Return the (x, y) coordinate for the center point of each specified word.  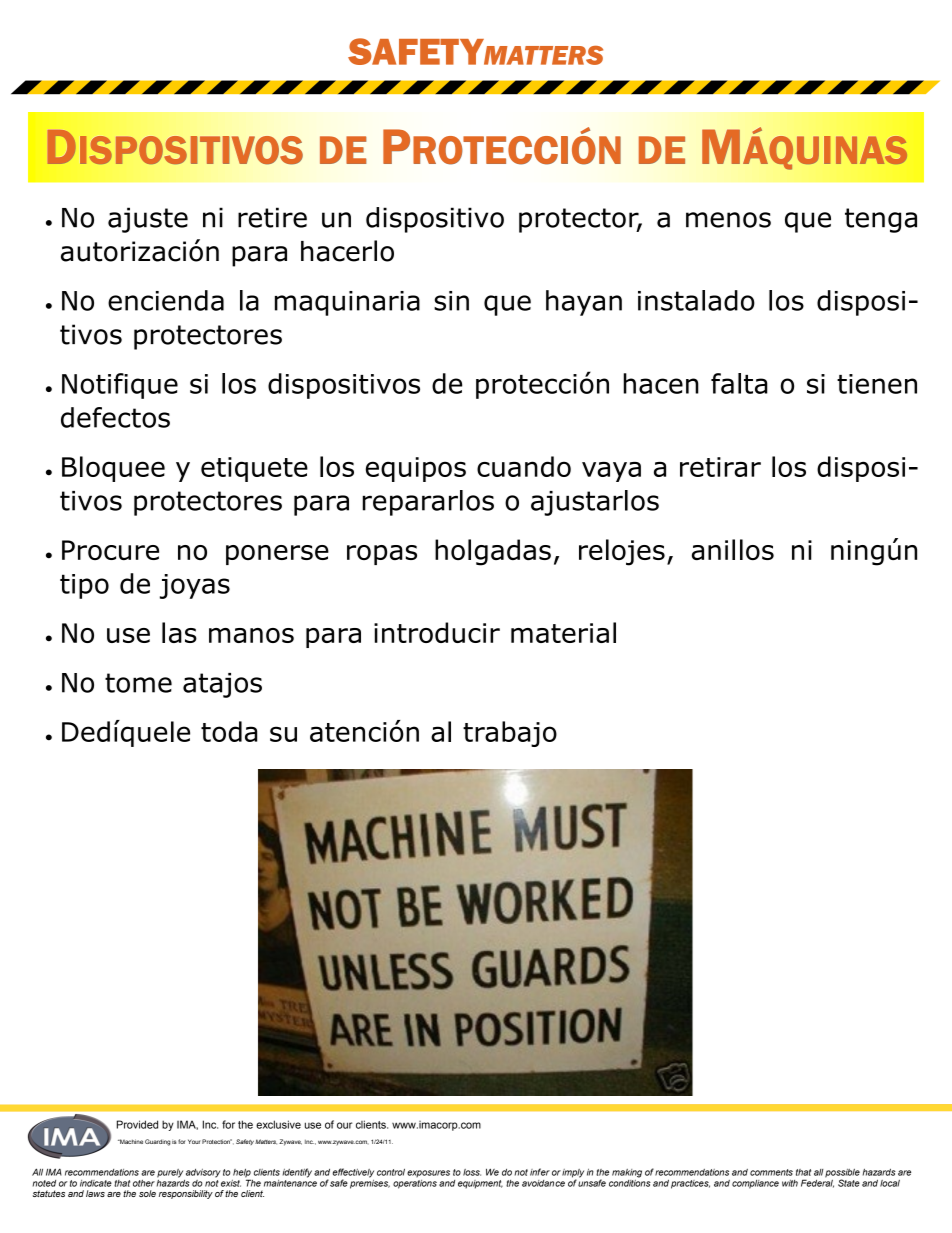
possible (842, 1174)
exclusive (278, 1124)
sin (451, 301)
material (563, 632)
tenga (881, 220)
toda (229, 731)
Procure (110, 550)
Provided (137, 1124)
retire (272, 217)
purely (170, 1173)
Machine (130, 1141)
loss (472, 1172)
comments (771, 1172)
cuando (524, 466)
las (179, 632)
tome (138, 683)
